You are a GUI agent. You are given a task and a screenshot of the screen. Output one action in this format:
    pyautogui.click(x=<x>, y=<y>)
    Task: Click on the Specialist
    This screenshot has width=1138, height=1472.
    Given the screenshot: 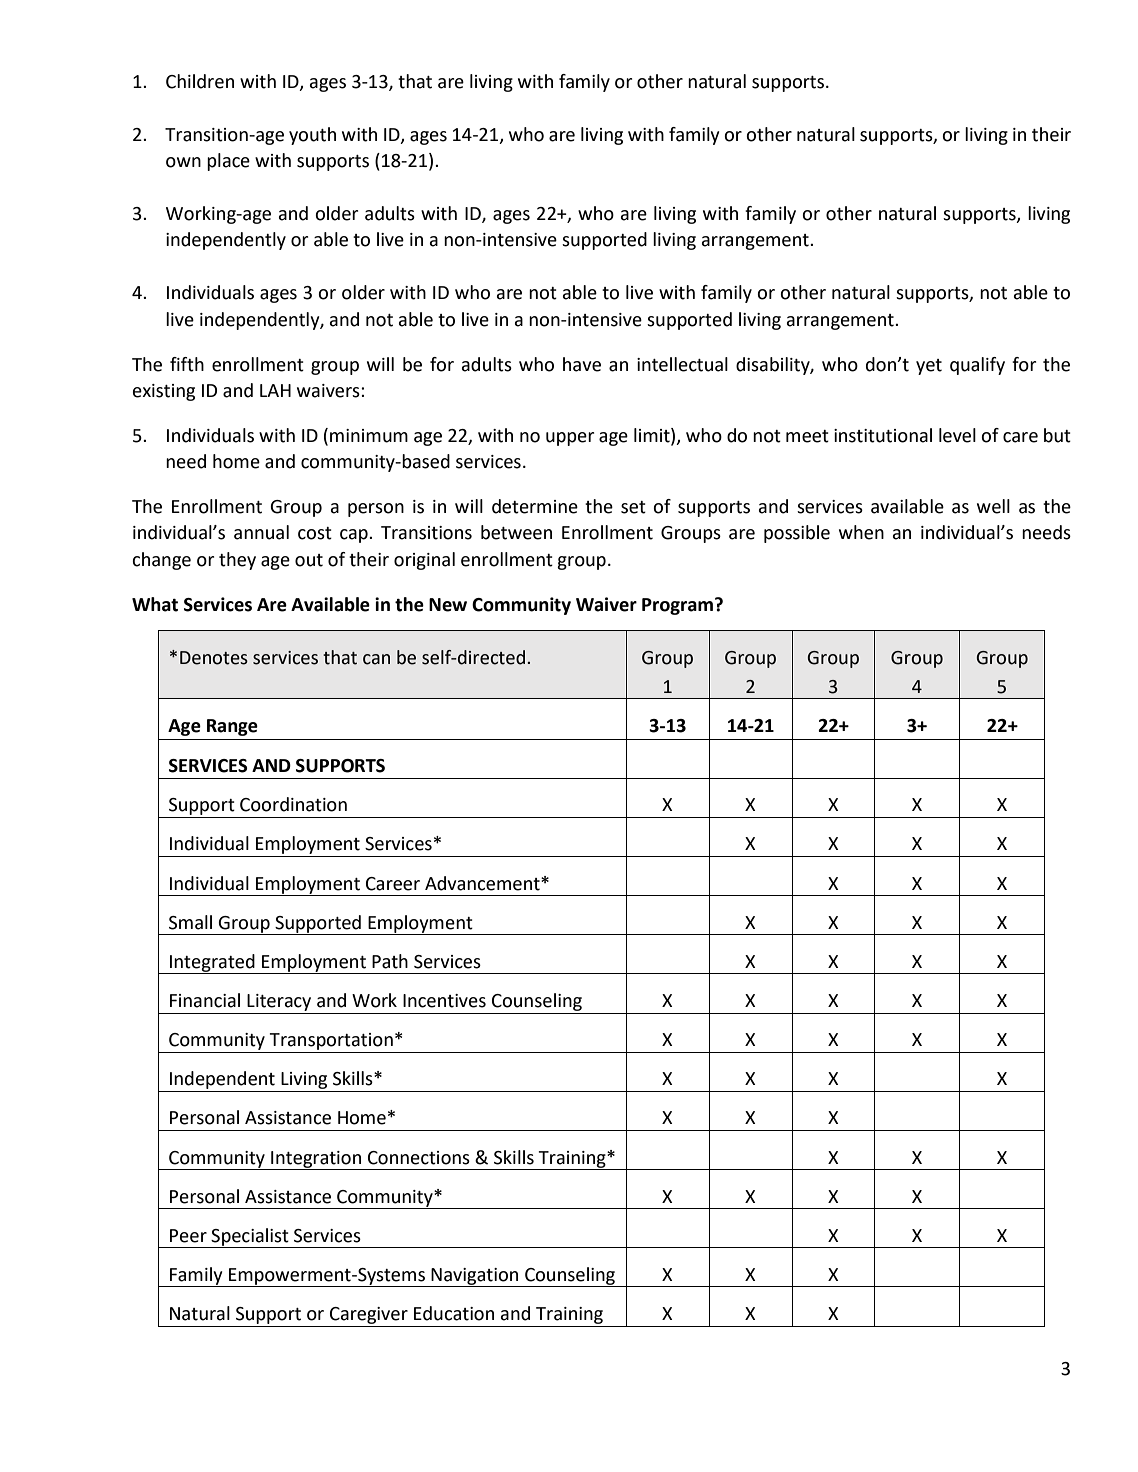 What is the action you would take?
    pyautogui.click(x=250, y=1238)
